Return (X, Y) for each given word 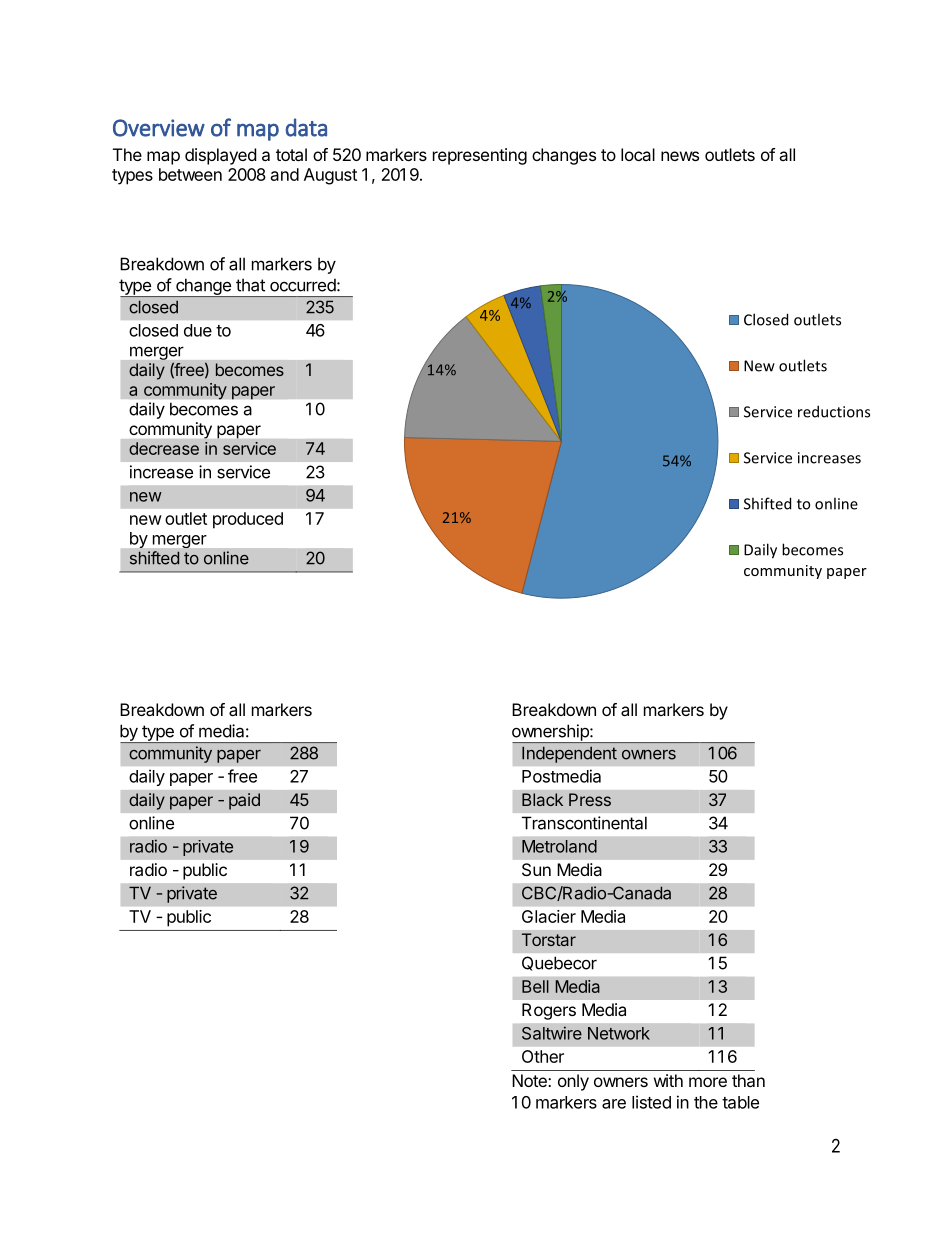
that (250, 285)
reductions (834, 411)
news (680, 156)
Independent (569, 755)
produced (248, 520)
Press (590, 799)
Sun (536, 869)
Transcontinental (584, 823)
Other (543, 1056)
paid (244, 801)
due (198, 330)
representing (480, 156)
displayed (220, 156)
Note (530, 1080)
